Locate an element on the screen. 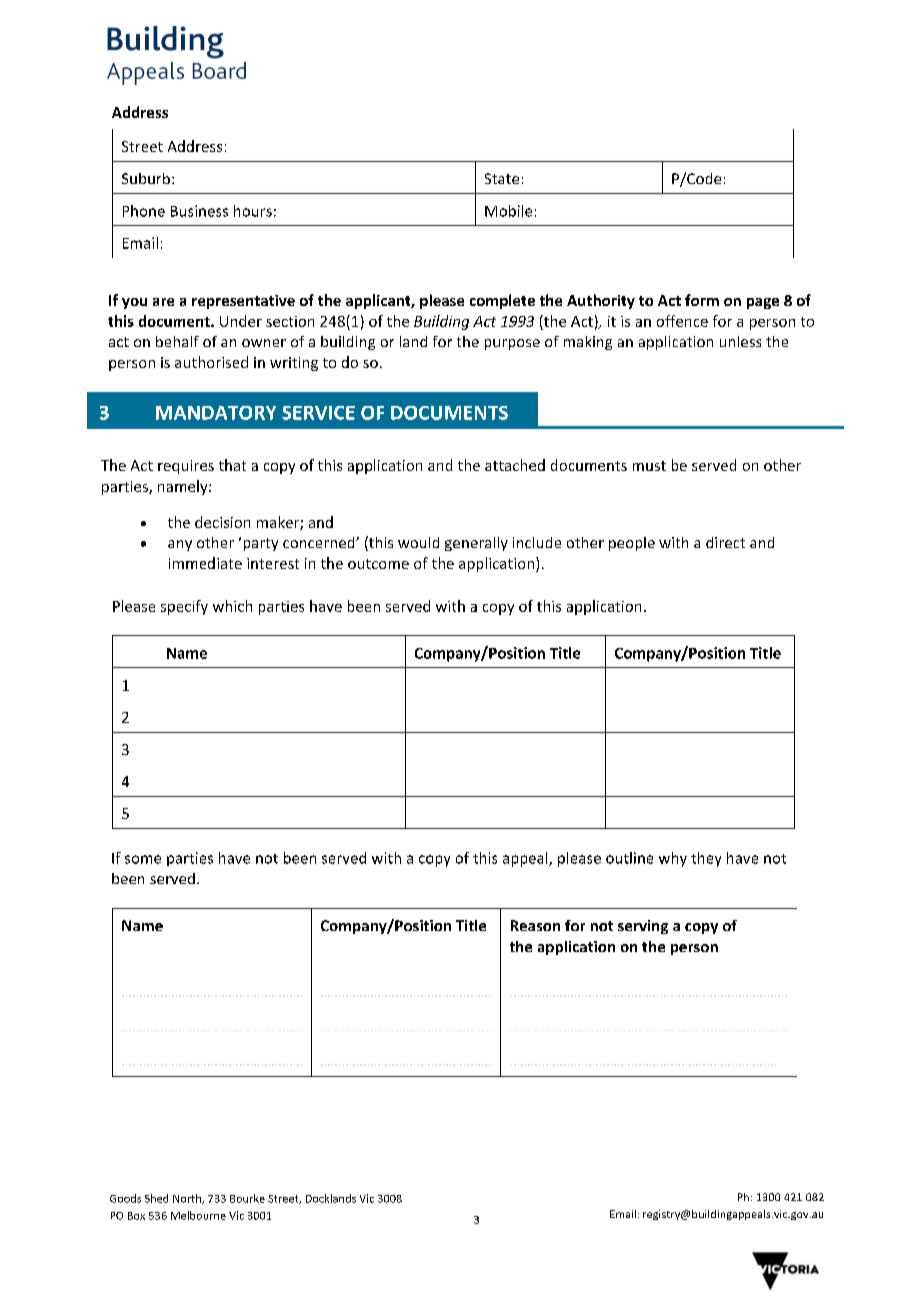 This screenshot has width=924, height=1308. Business is located at coordinates (199, 211).
